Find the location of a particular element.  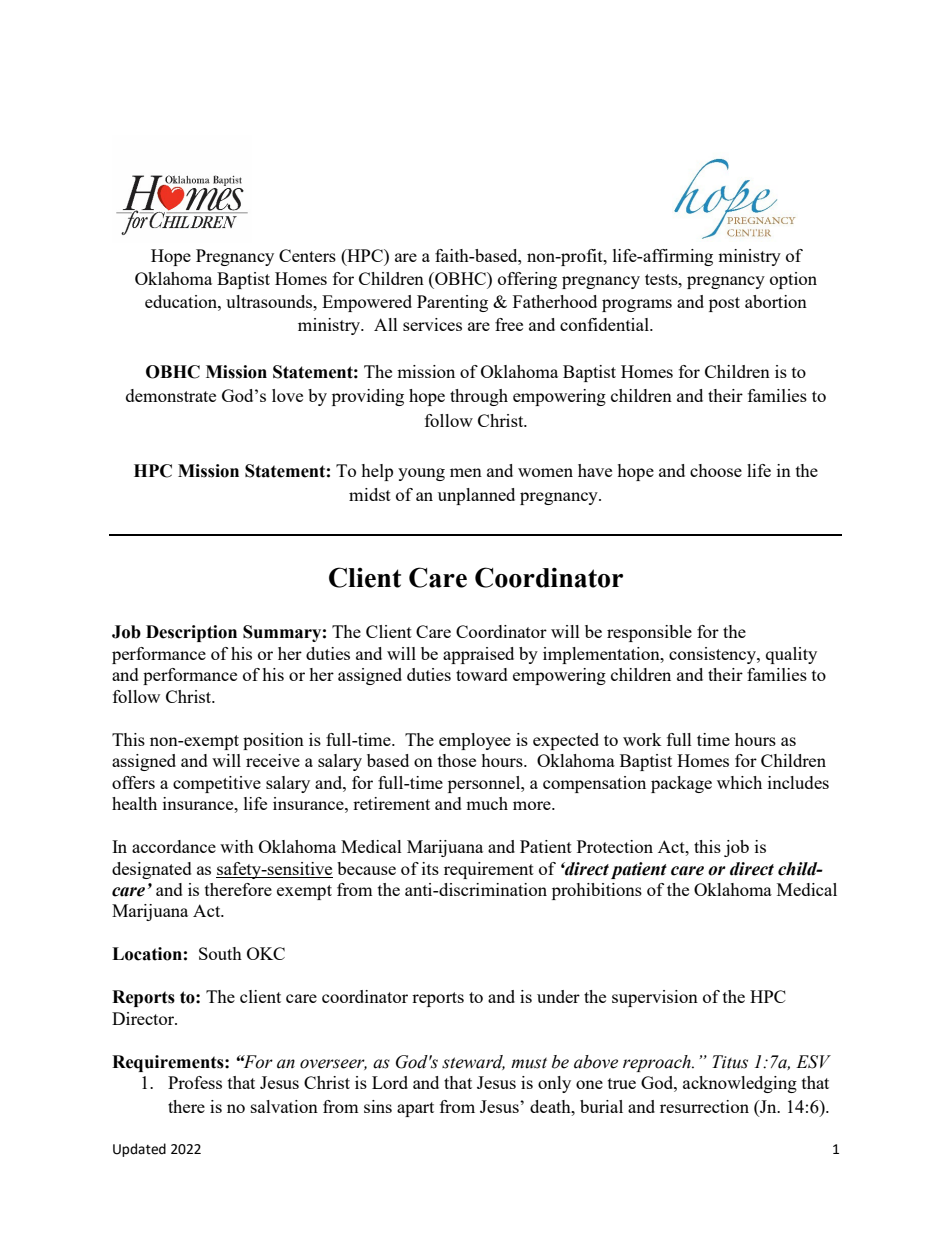

Profess is located at coordinates (195, 1082).
